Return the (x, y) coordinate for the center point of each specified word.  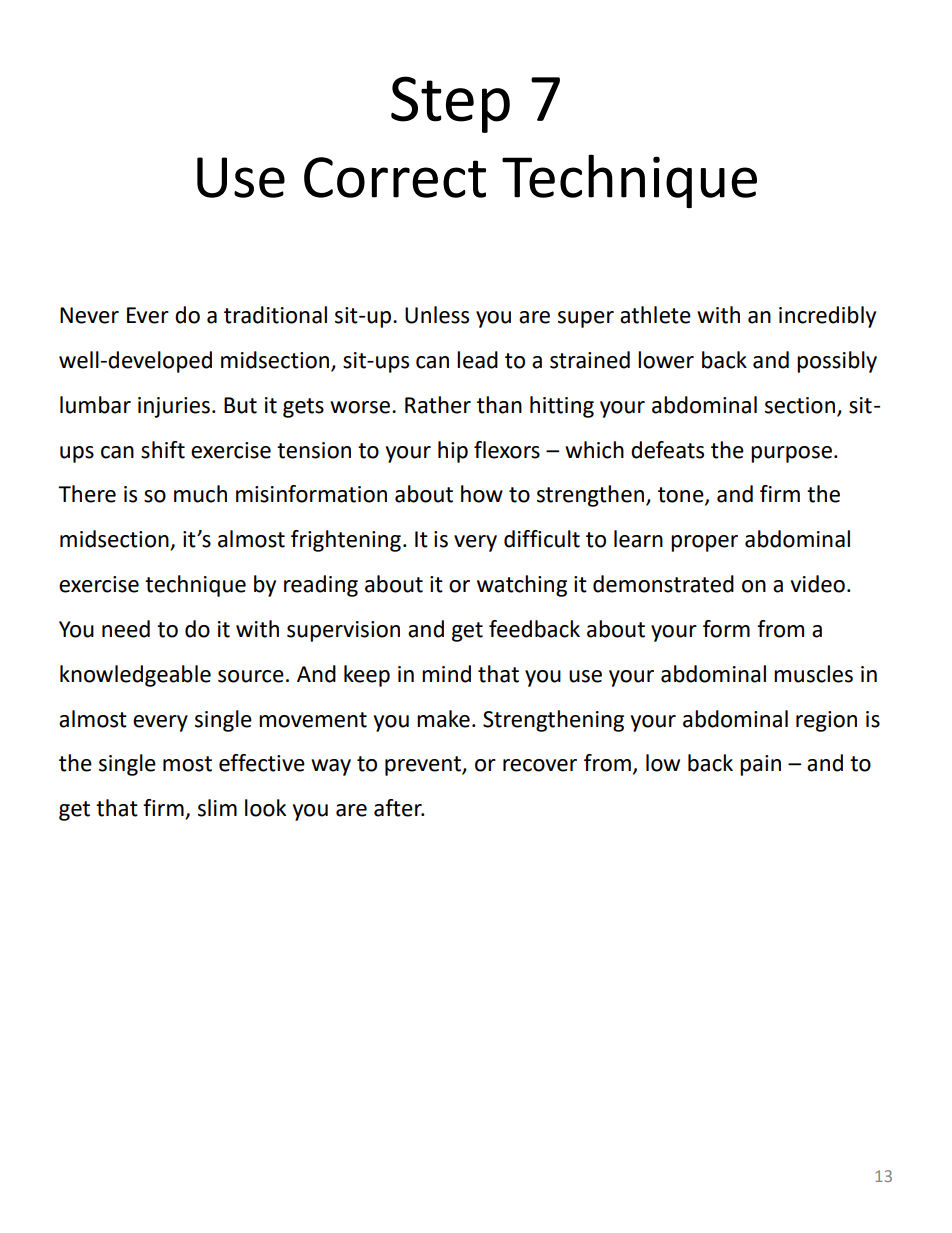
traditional (275, 315)
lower (666, 360)
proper (704, 543)
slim (217, 808)
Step (450, 104)
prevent (424, 766)
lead (477, 360)
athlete (655, 315)
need (126, 629)
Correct (395, 177)
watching (522, 586)
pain (760, 765)
